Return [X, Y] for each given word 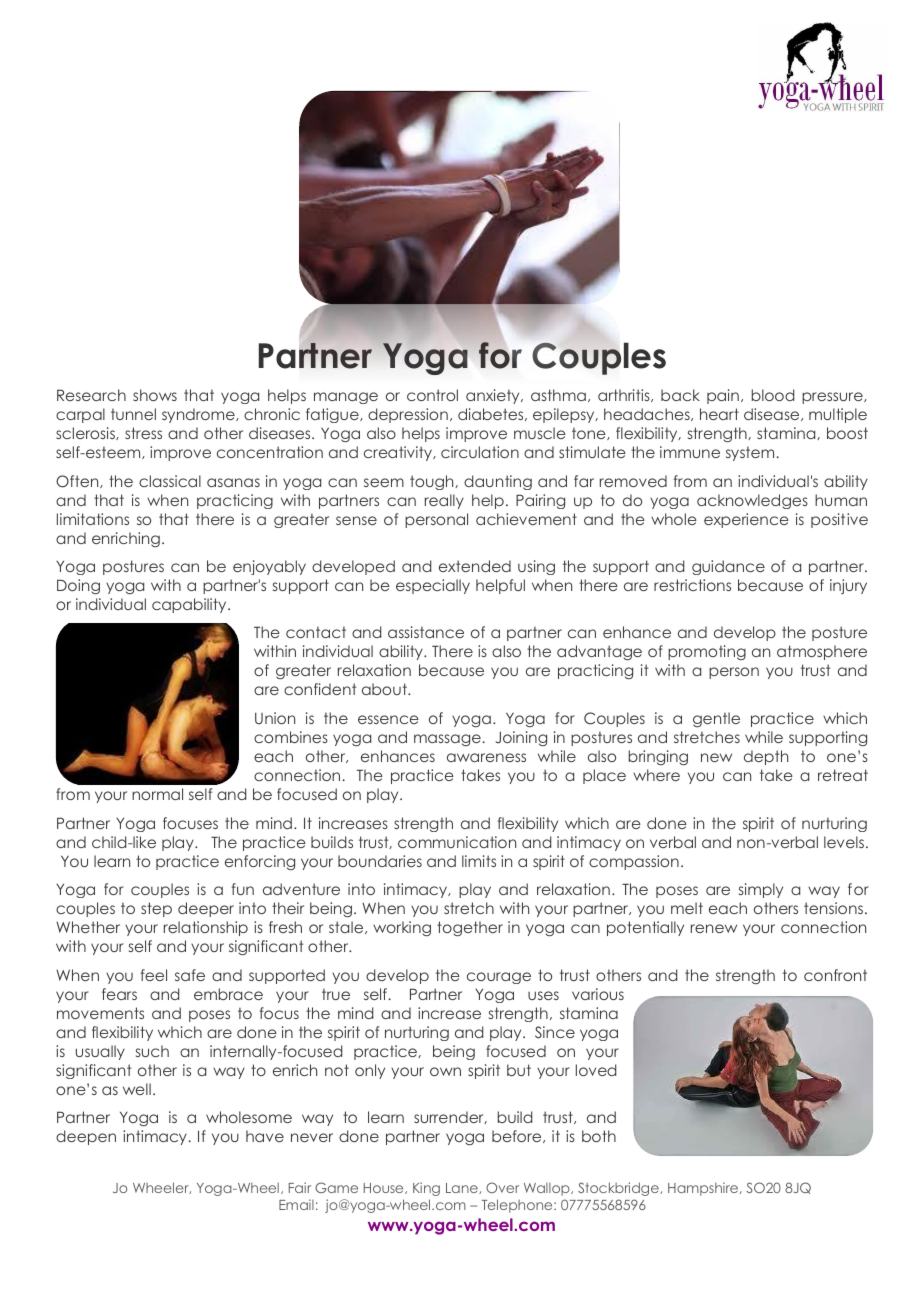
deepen [86, 1137]
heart [719, 414]
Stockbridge [619, 1189]
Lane [463, 1188]
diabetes [492, 414]
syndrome [199, 415]
